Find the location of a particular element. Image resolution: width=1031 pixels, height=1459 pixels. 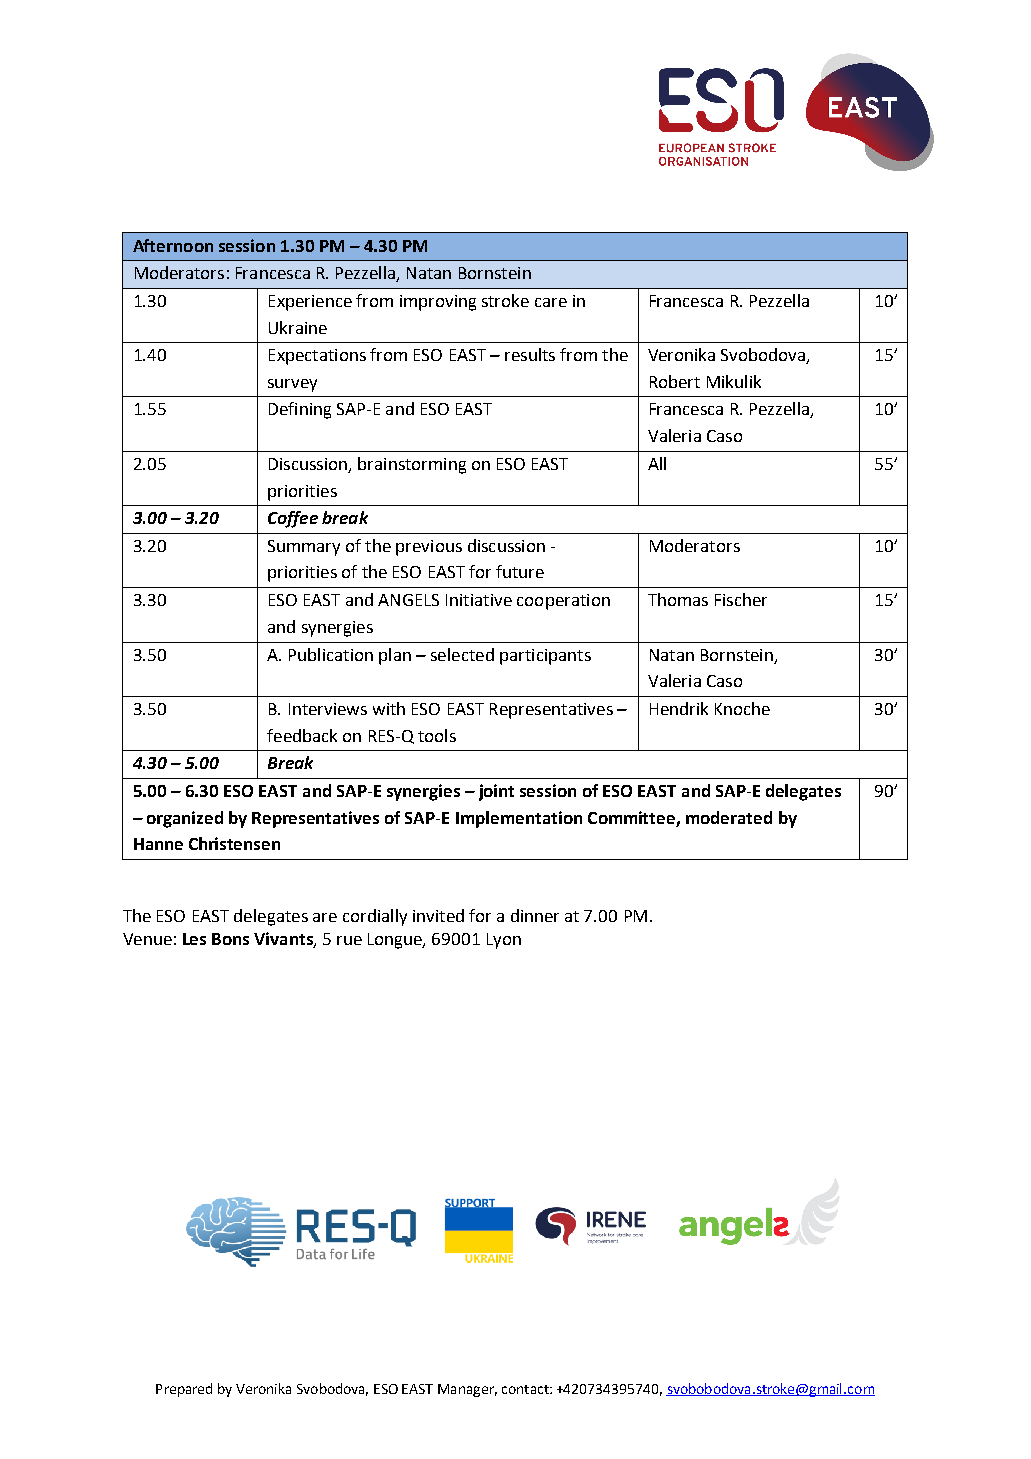

contact is located at coordinates (526, 1389).
